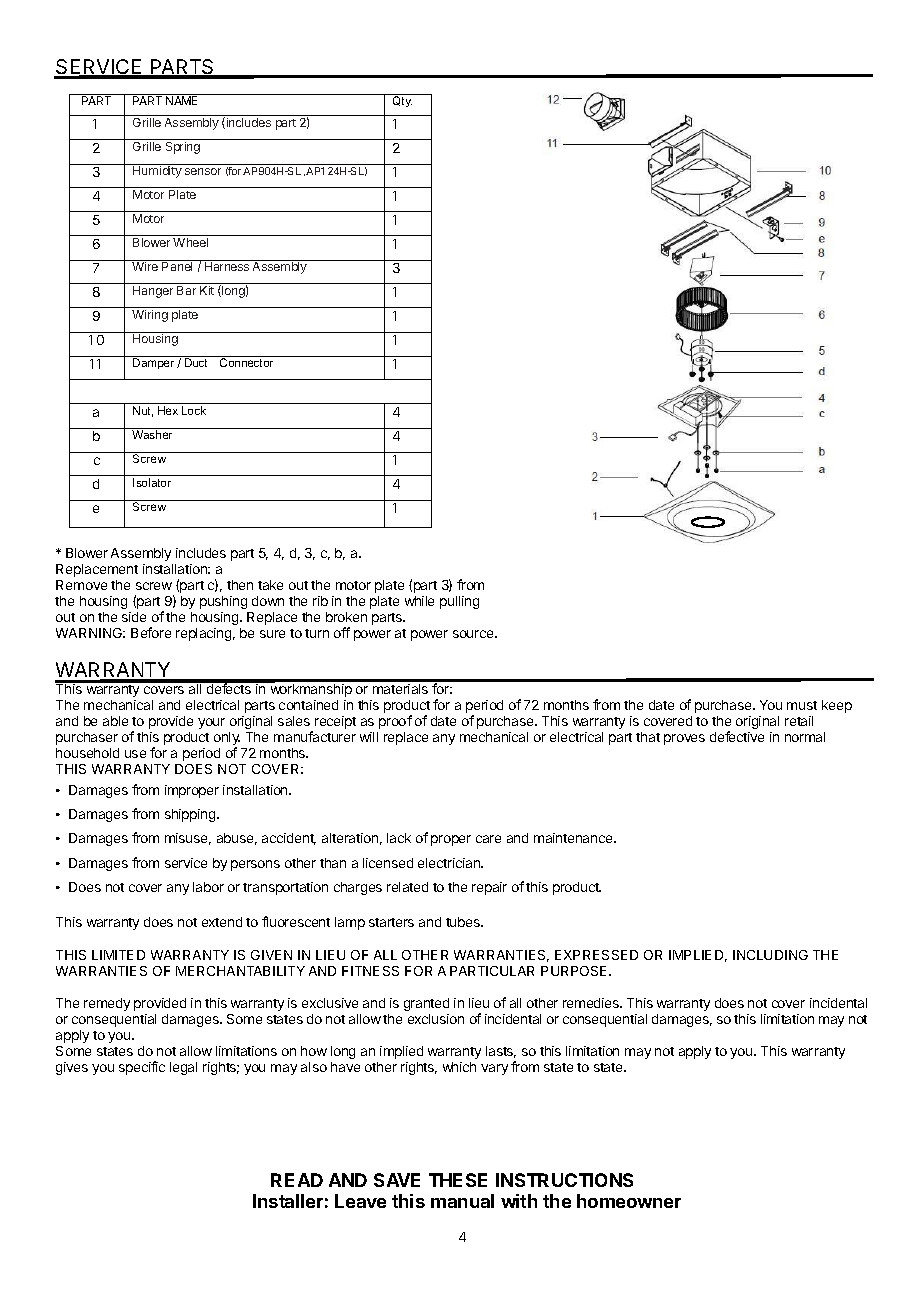 The height and width of the image is (1308, 924). Describe the element at coordinates (151, 632) in the image. I see `Before` at that location.
